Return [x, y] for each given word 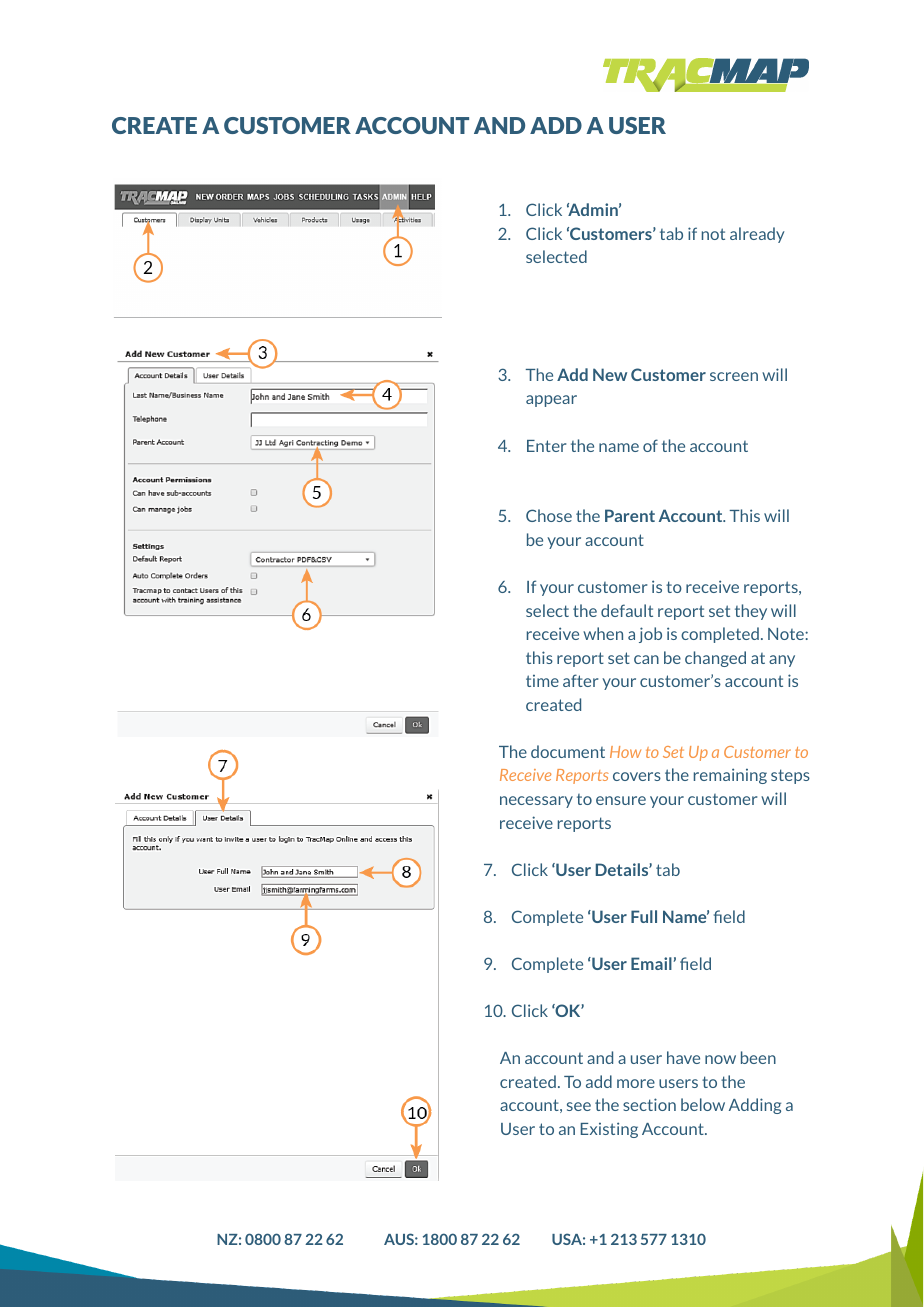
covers [637, 776]
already [757, 235]
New [610, 374]
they [751, 612]
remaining [730, 776]
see [579, 1106]
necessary [536, 802]
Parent [630, 515]
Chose [549, 515]
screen [734, 376]
